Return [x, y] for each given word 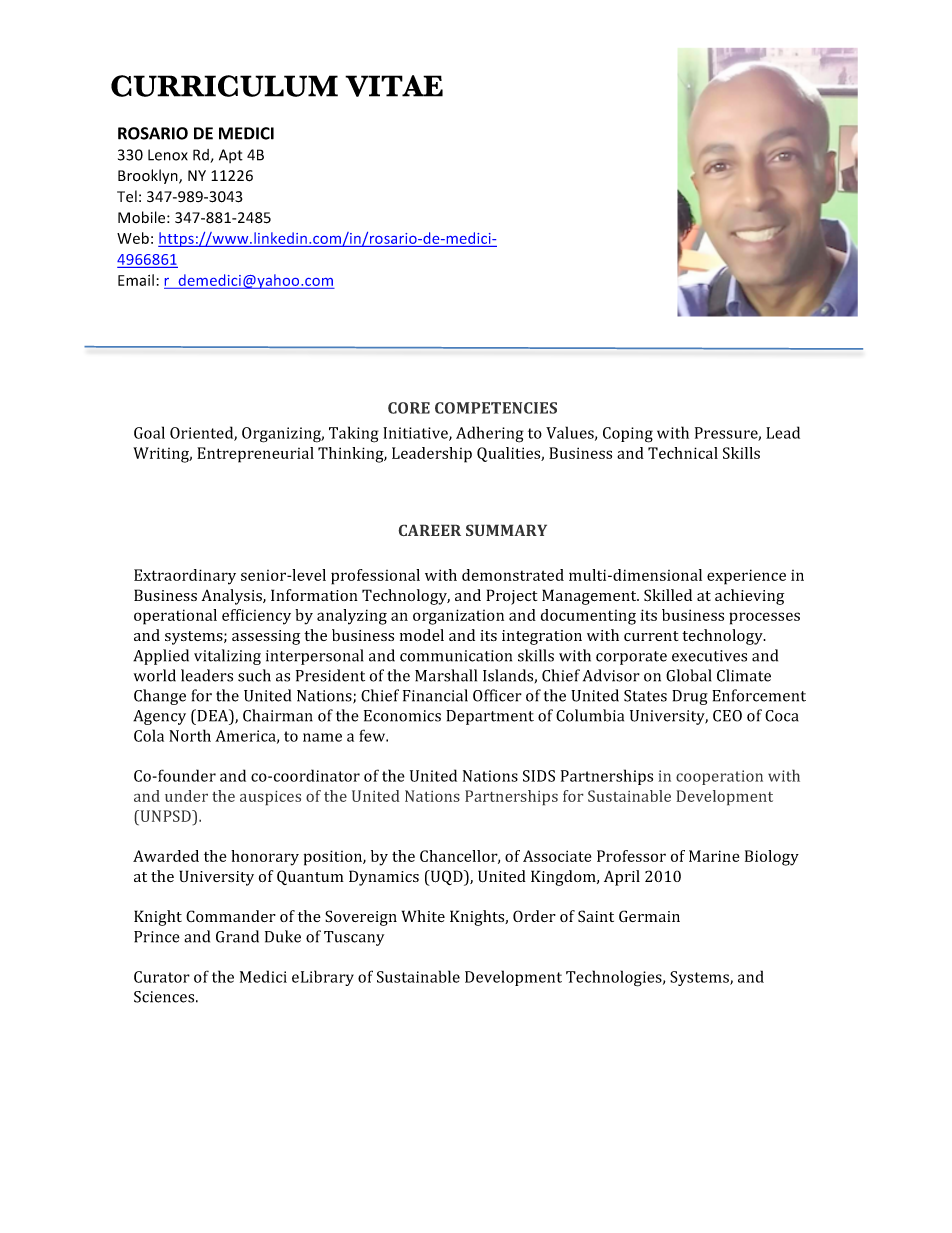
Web [133, 238]
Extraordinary [185, 577]
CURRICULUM [224, 86]
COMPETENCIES [496, 408]
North [190, 735]
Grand [237, 936]
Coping [628, 435]
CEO [727, 716]
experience [746, 577]
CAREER [429, 530]
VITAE [394, 86]
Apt [231, 156]
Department [490, 717]
